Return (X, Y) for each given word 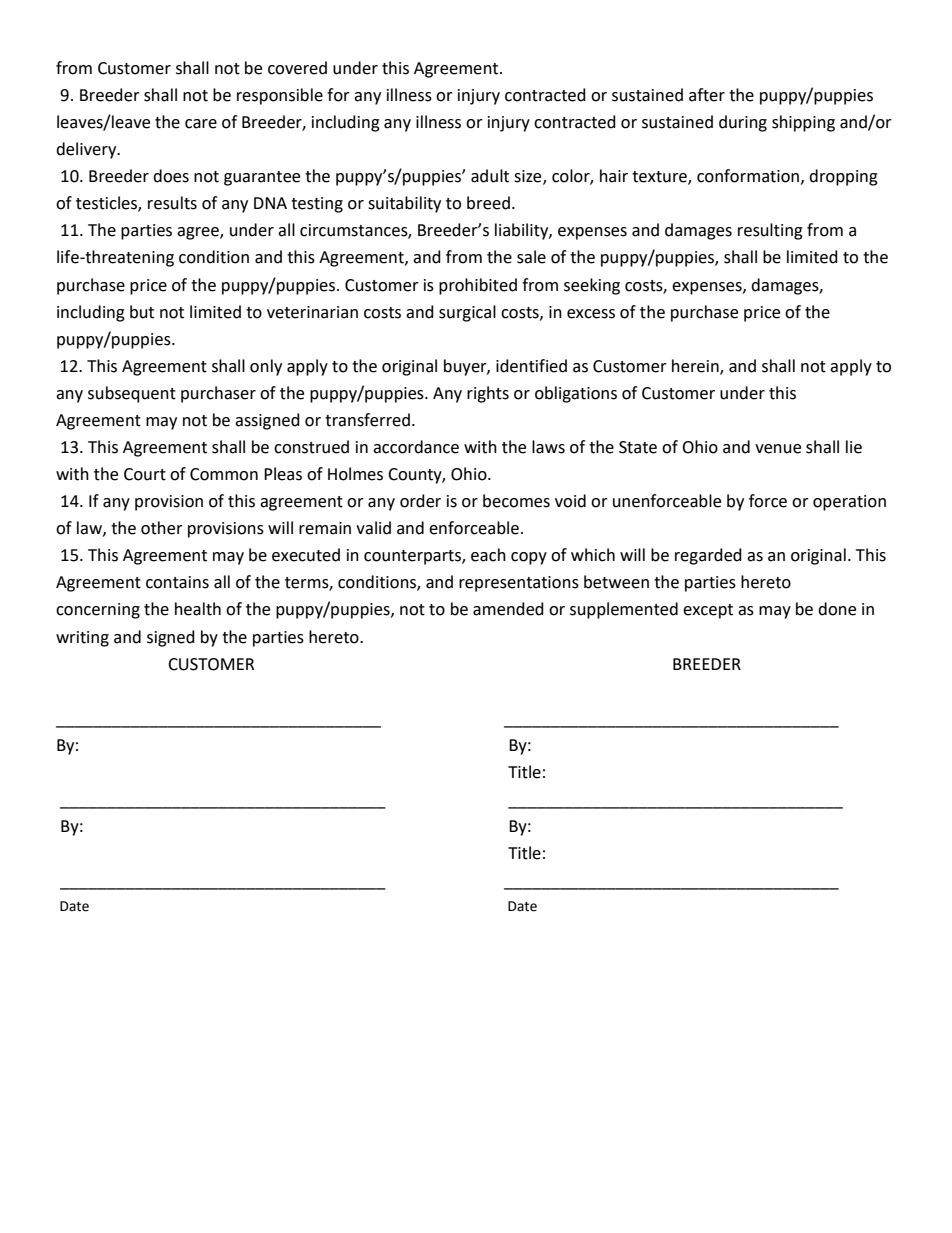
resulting (770, 231)
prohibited (478, 286)
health (198, 609)
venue (778, 449)
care (201, 124)
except (708, 611)
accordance (416, 447)
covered (297, 68)
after (707, 95)
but (142, 312)
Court (145, 474)
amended (508, 609)
